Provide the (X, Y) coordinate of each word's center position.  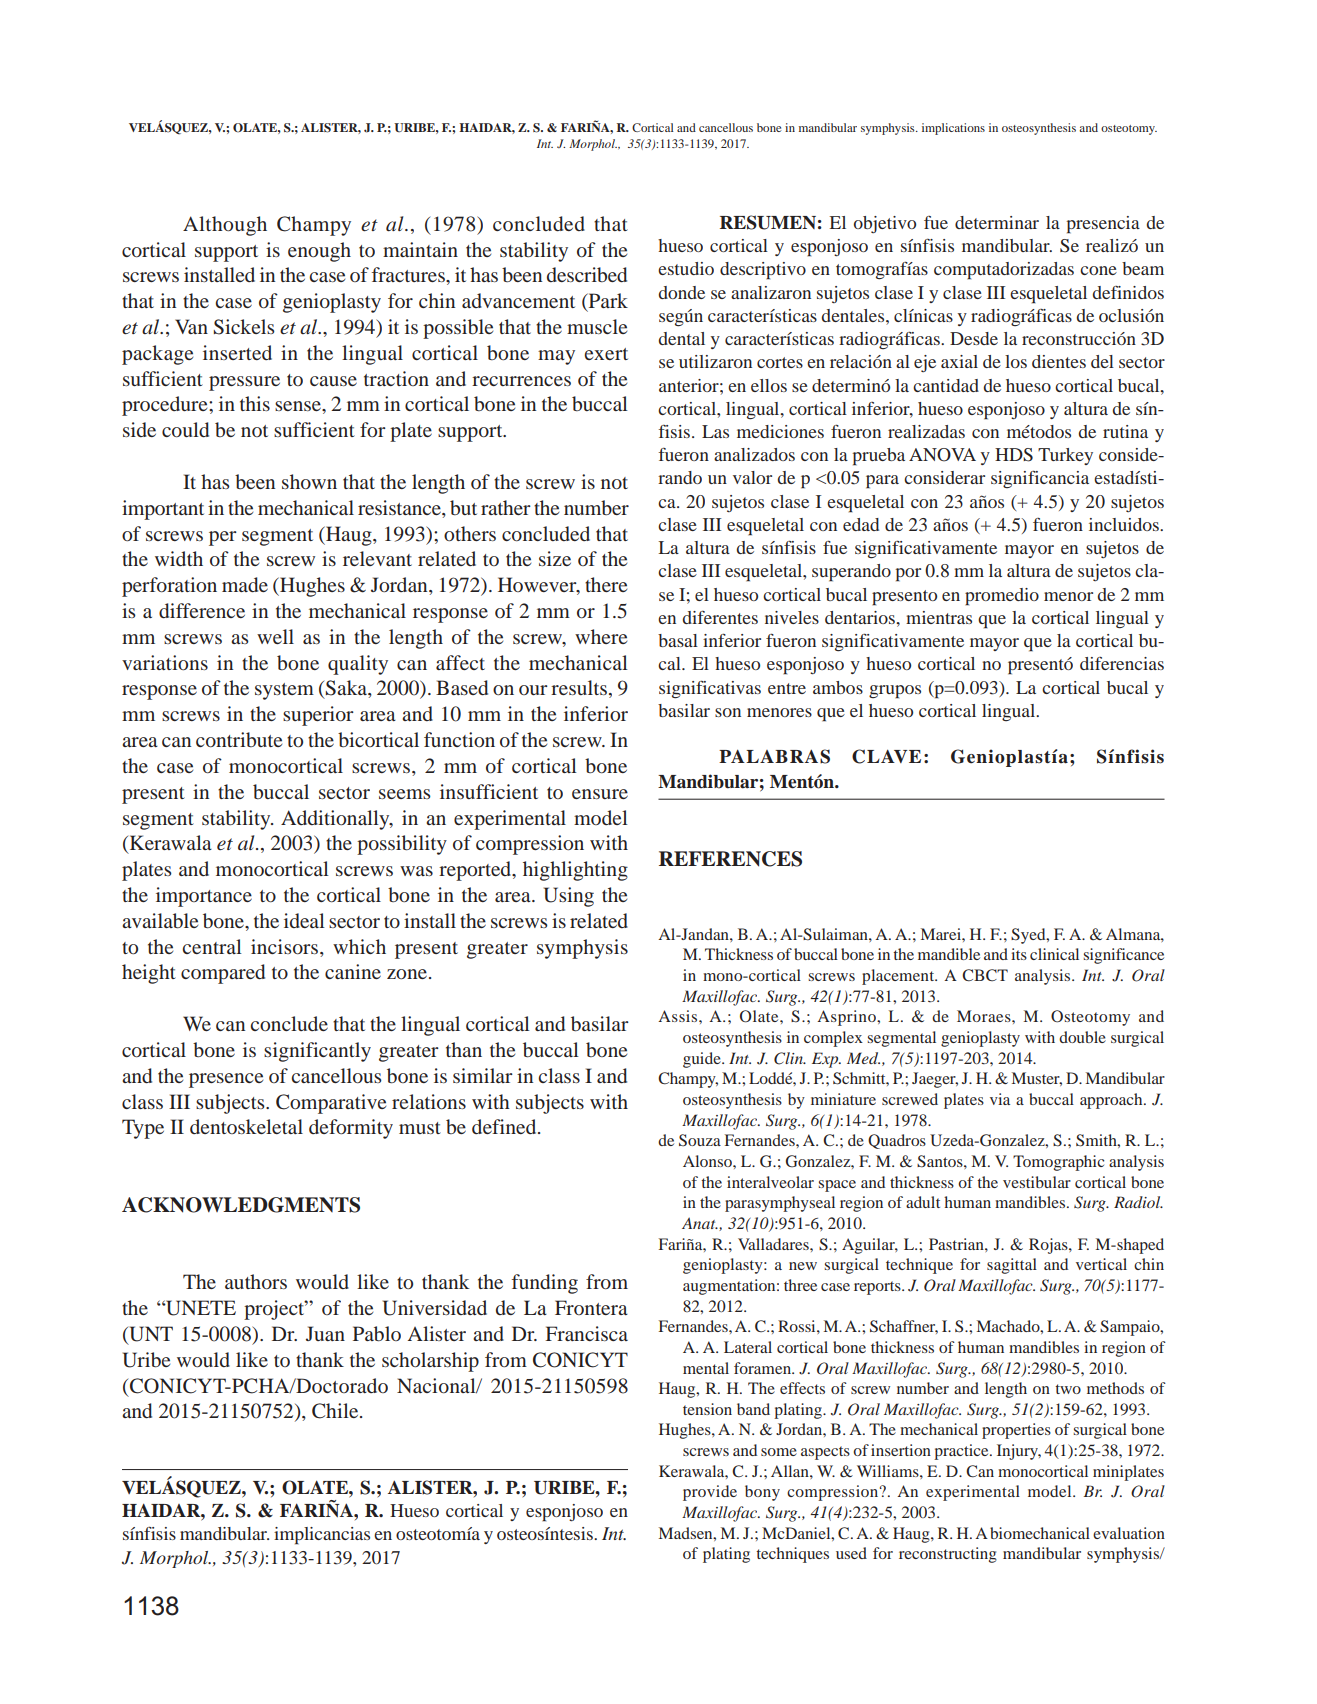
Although (225, 226)
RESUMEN (768, 222)
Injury (1019, 1452)
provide (710, 1493)
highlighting (575, 871)
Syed (1029, 936)
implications (953, 129)
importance (204, 897)
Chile (336, 1411)
